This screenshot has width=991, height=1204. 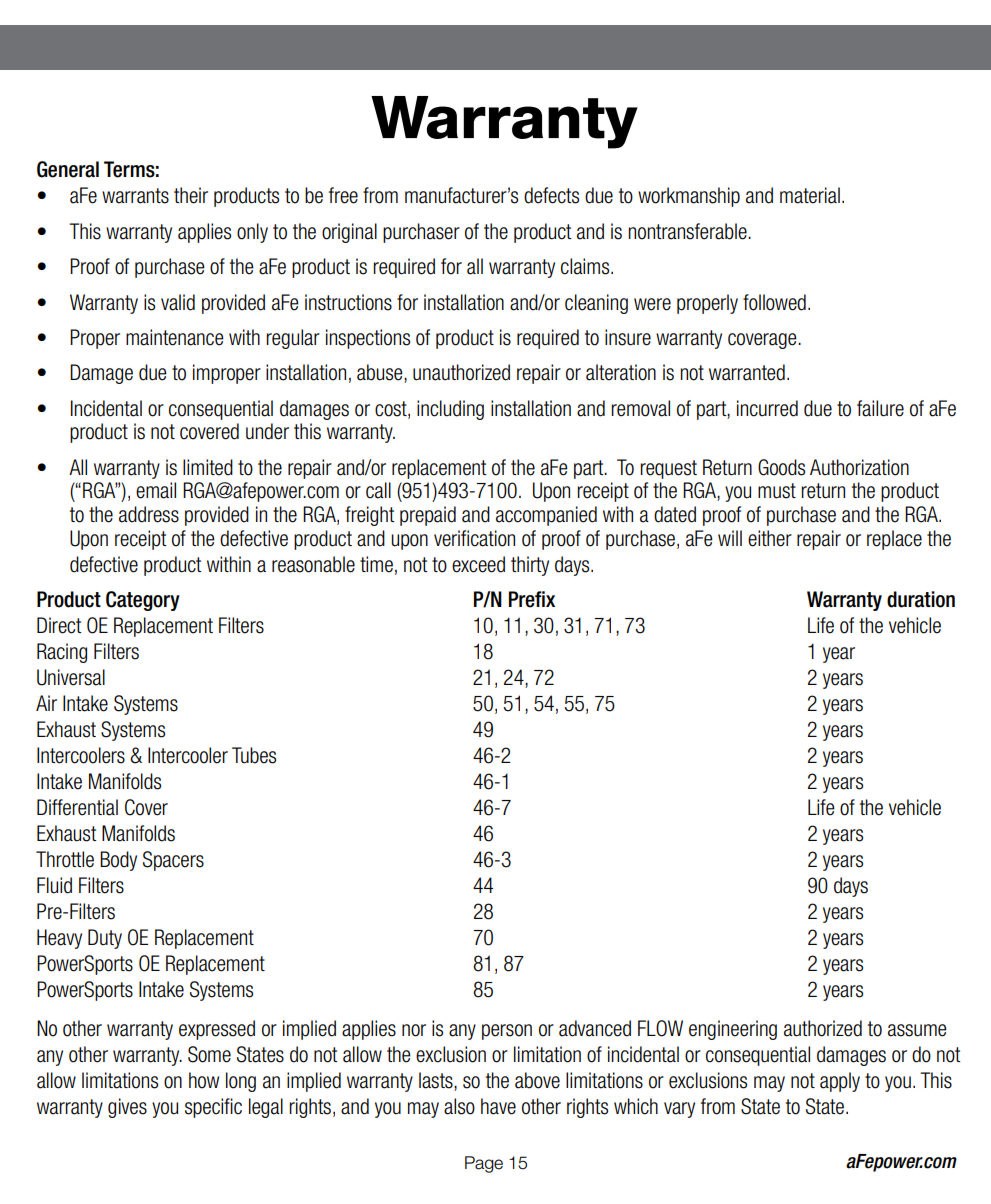 What do you see at coordinates (135, 196) in the screenshot?
I see `warrants` at bounding box center [135, 196].
